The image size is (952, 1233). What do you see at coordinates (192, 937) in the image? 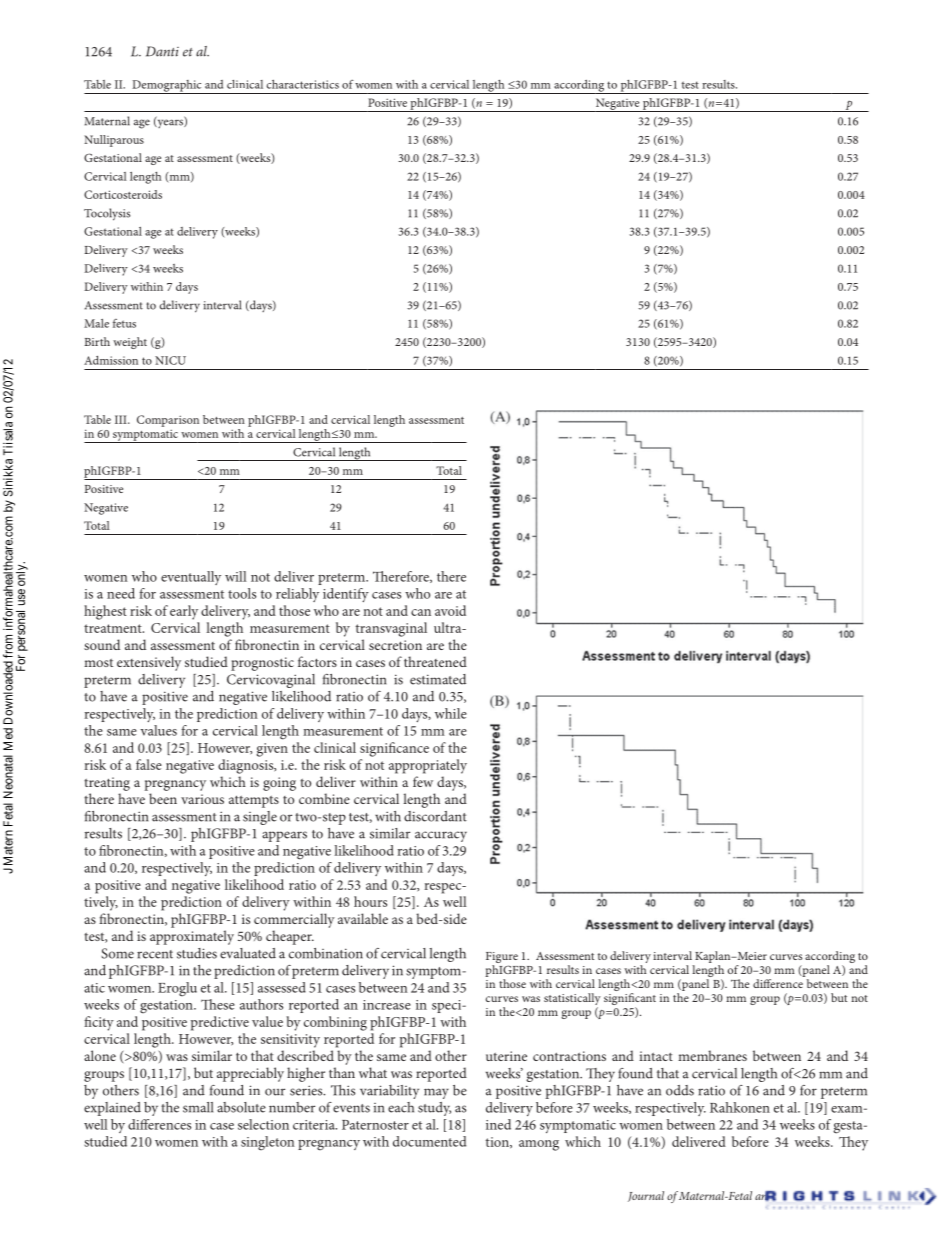
I see `approximately` at bounding box center [192, 937].
